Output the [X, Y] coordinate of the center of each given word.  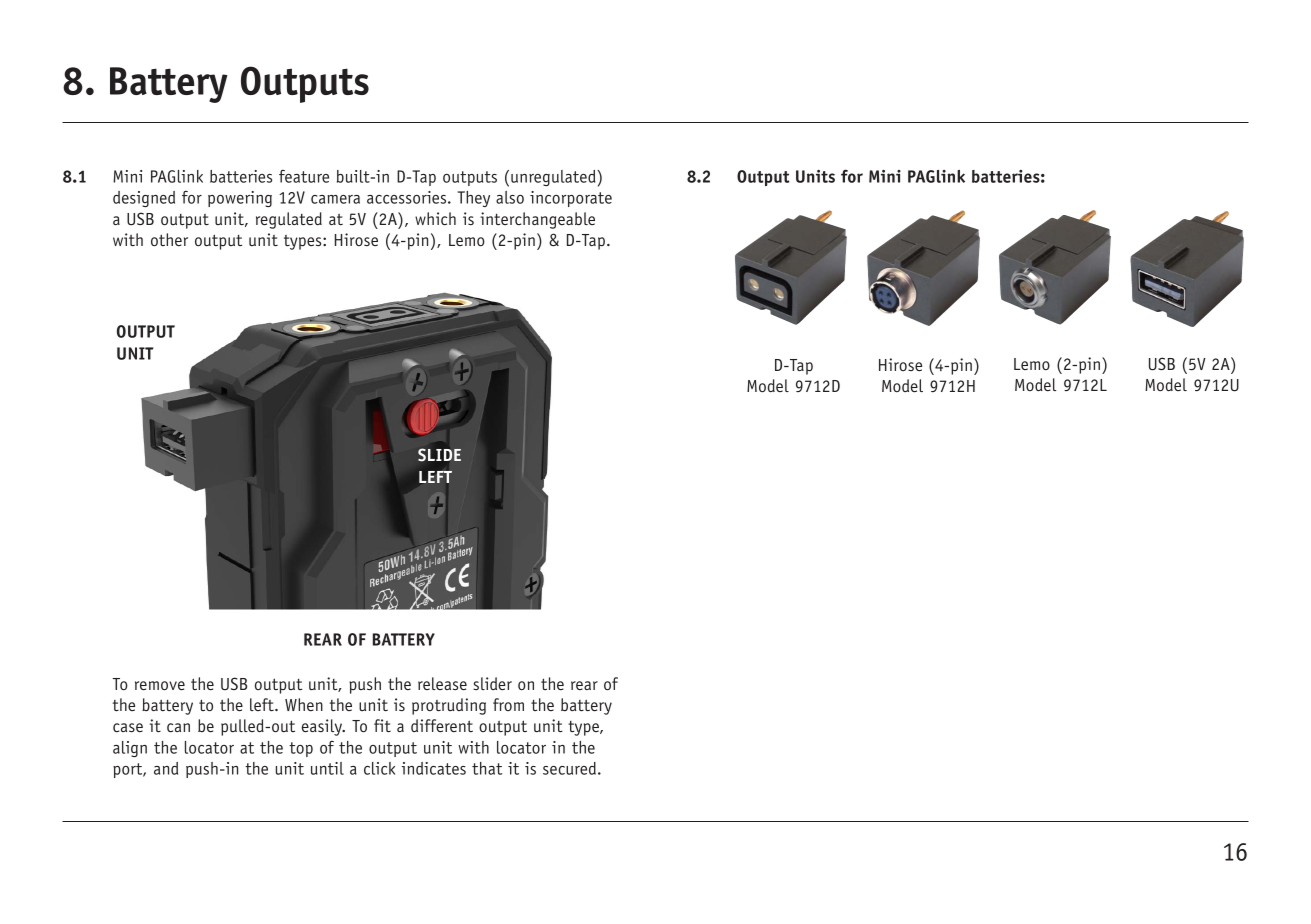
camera [335, 199]
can [178, 727]
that [487, 768]
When [304, 704]
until [327, 768]
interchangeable [537, 220]
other [169, 239]
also [510, 197]
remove [160, 685]
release [442, 683]
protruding [449, 706]
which [435, 218]
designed [144, 199]
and [166, 768]
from [508, 704]
